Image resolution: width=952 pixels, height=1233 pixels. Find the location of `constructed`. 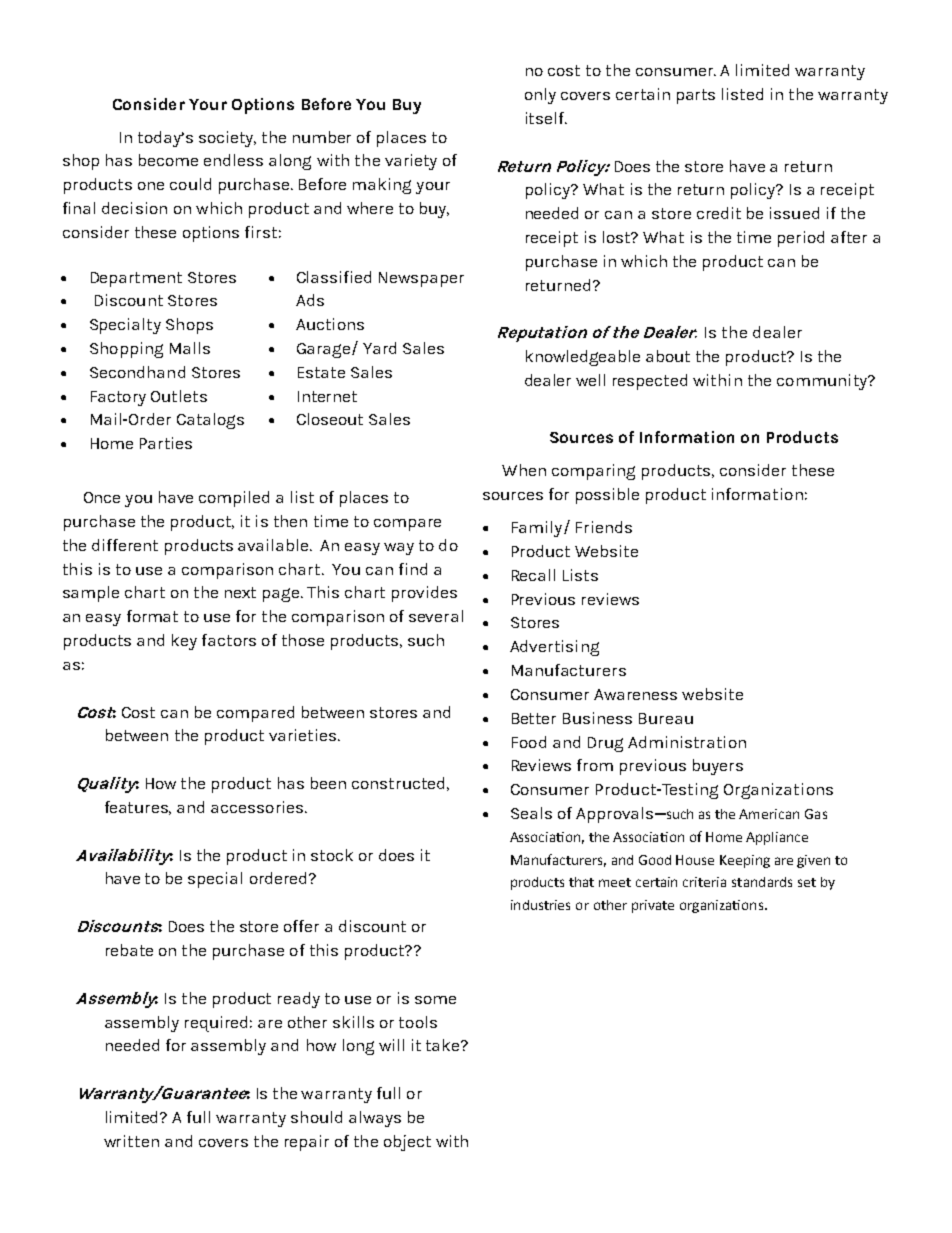

constructed is located at coordinates (398, 783).
